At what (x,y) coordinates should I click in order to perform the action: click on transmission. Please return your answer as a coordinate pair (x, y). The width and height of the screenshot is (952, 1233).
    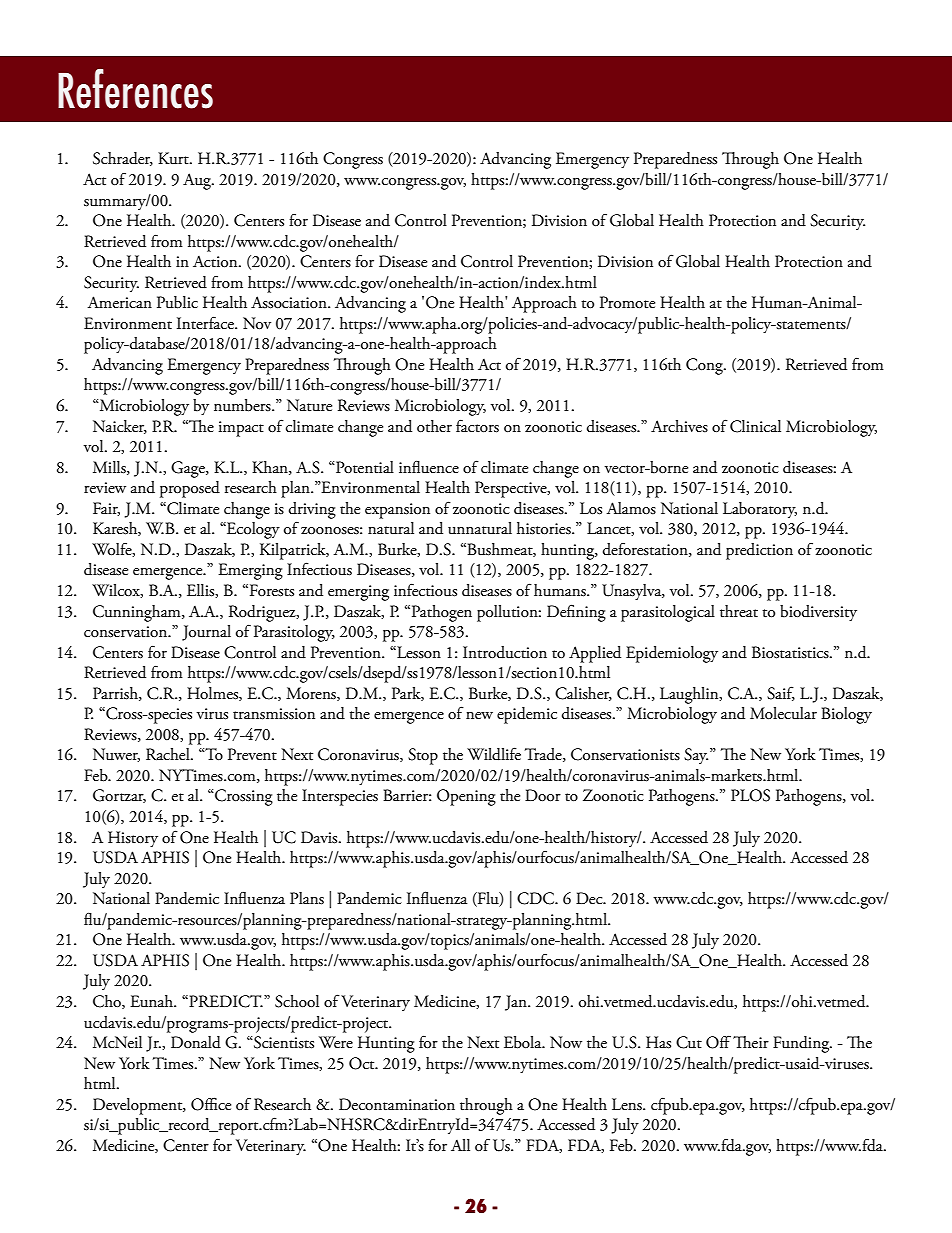
    Looking at the image, I should click on (274, 714).
